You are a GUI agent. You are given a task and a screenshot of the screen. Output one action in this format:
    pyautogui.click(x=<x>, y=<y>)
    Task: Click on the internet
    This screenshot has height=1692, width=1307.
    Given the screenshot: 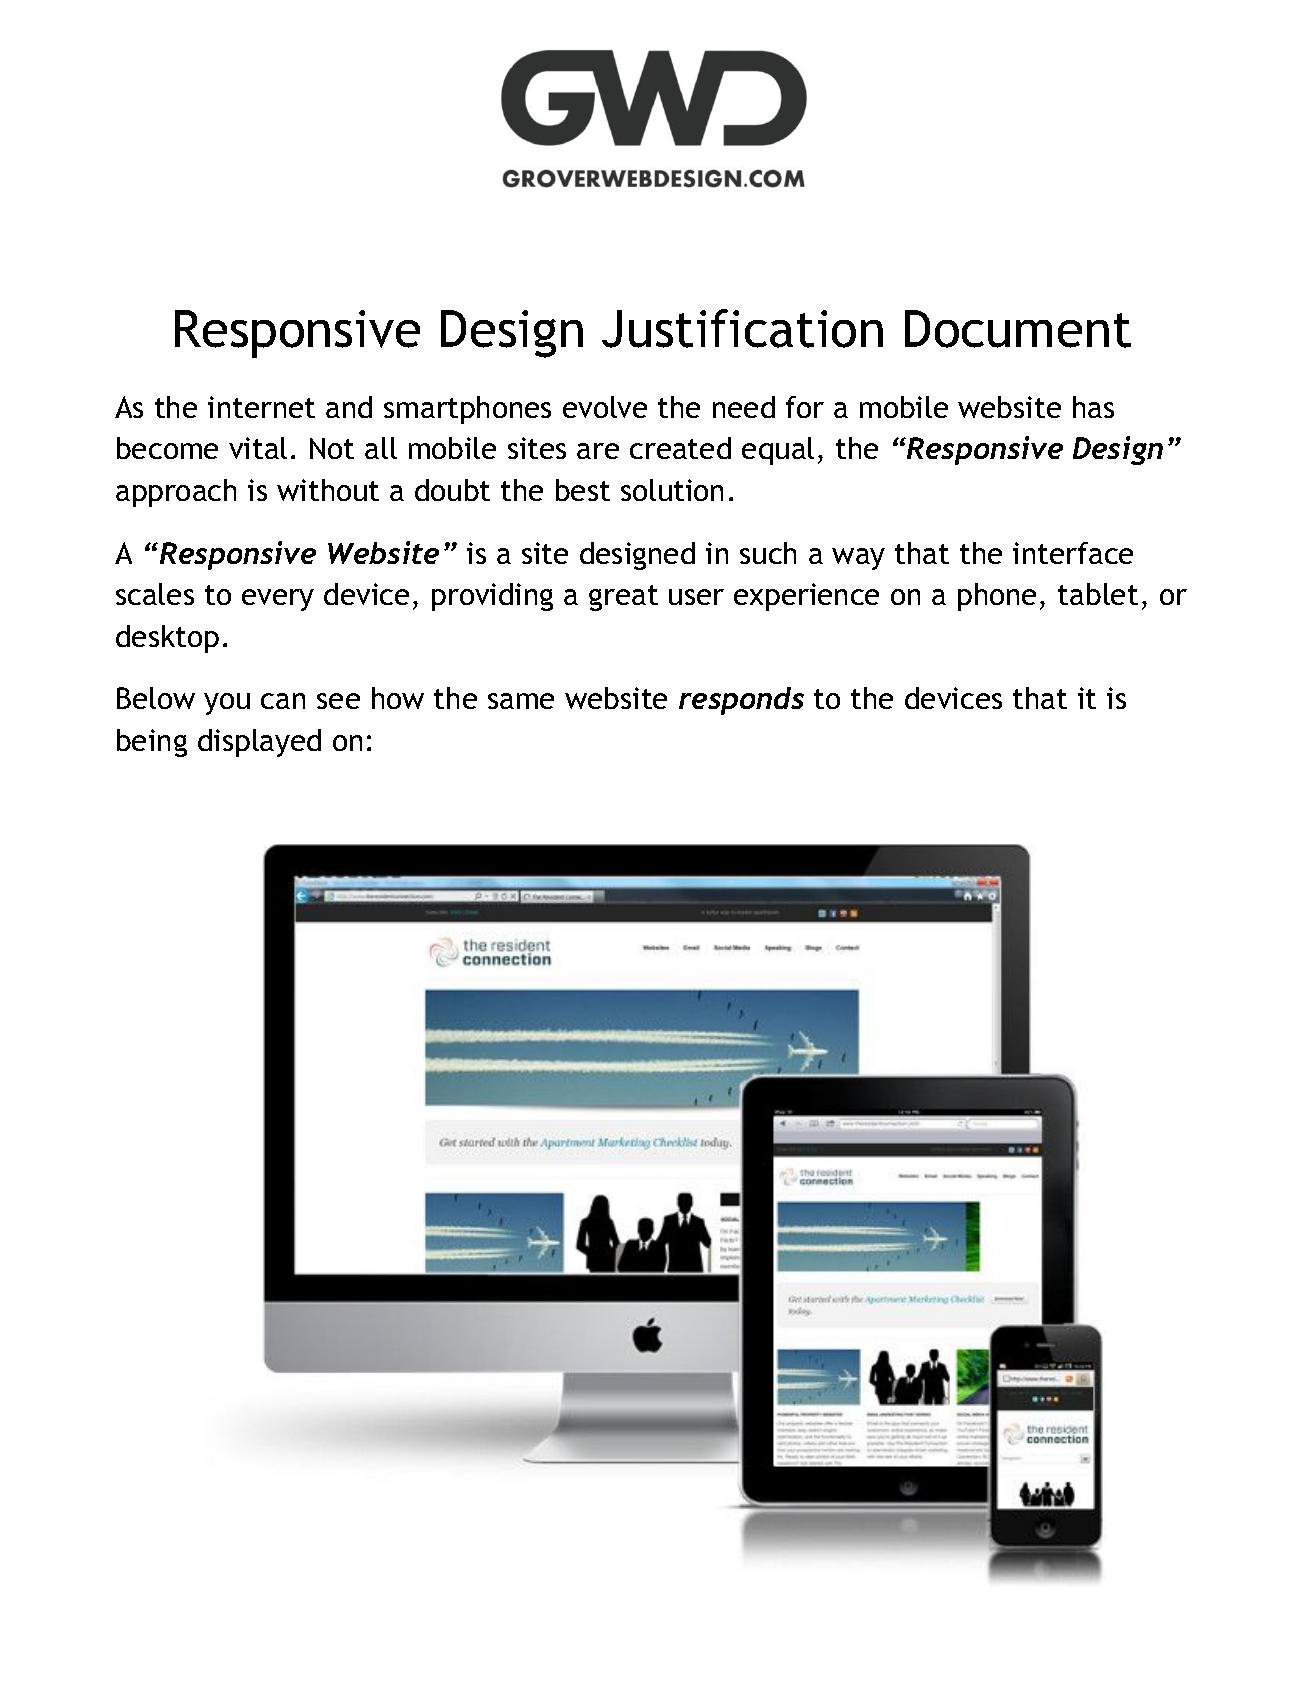 What is the action you would take?
    pyautogui.click(x=261, y=407)
